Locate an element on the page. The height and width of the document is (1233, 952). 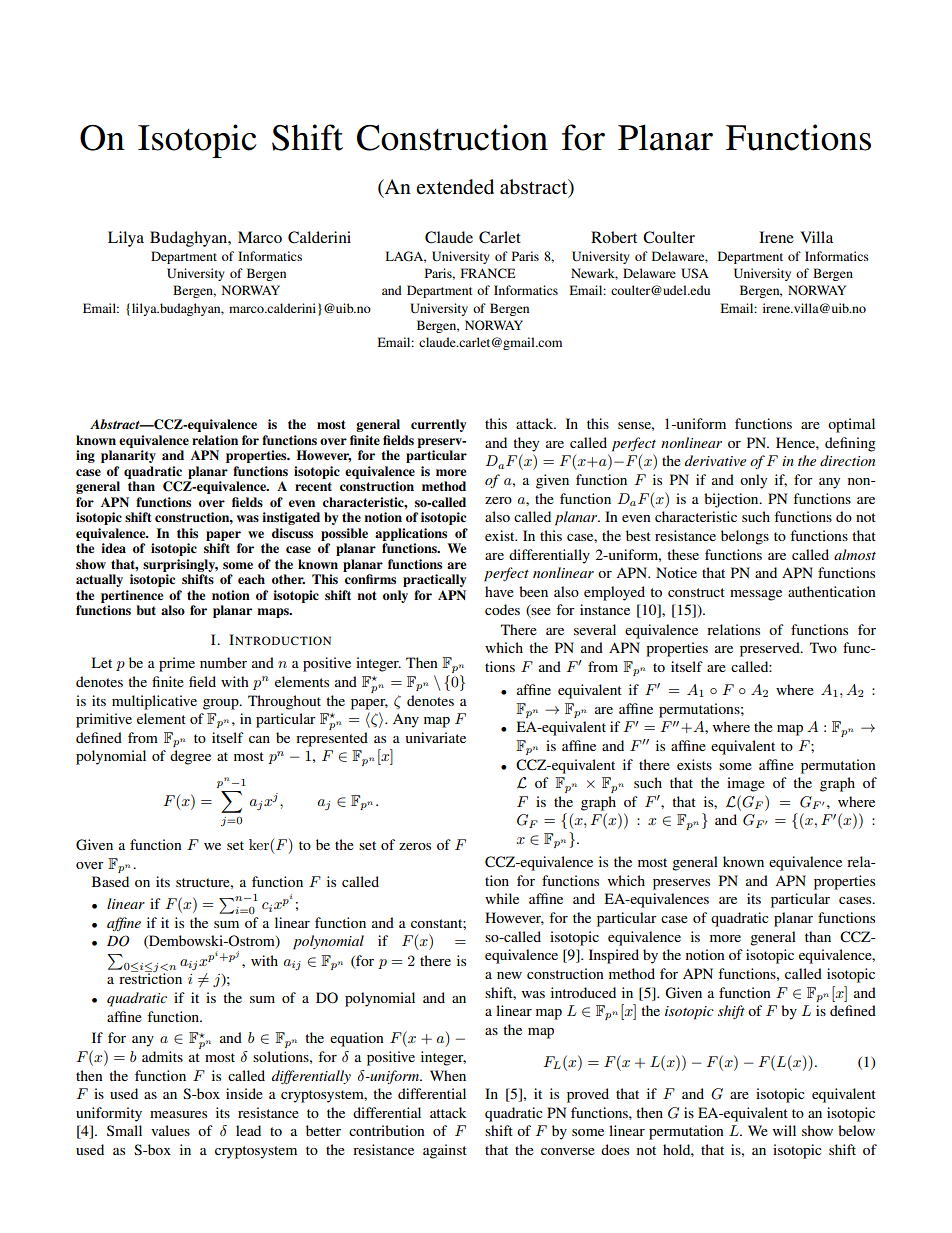
while is located at coordinates (502, 898).
